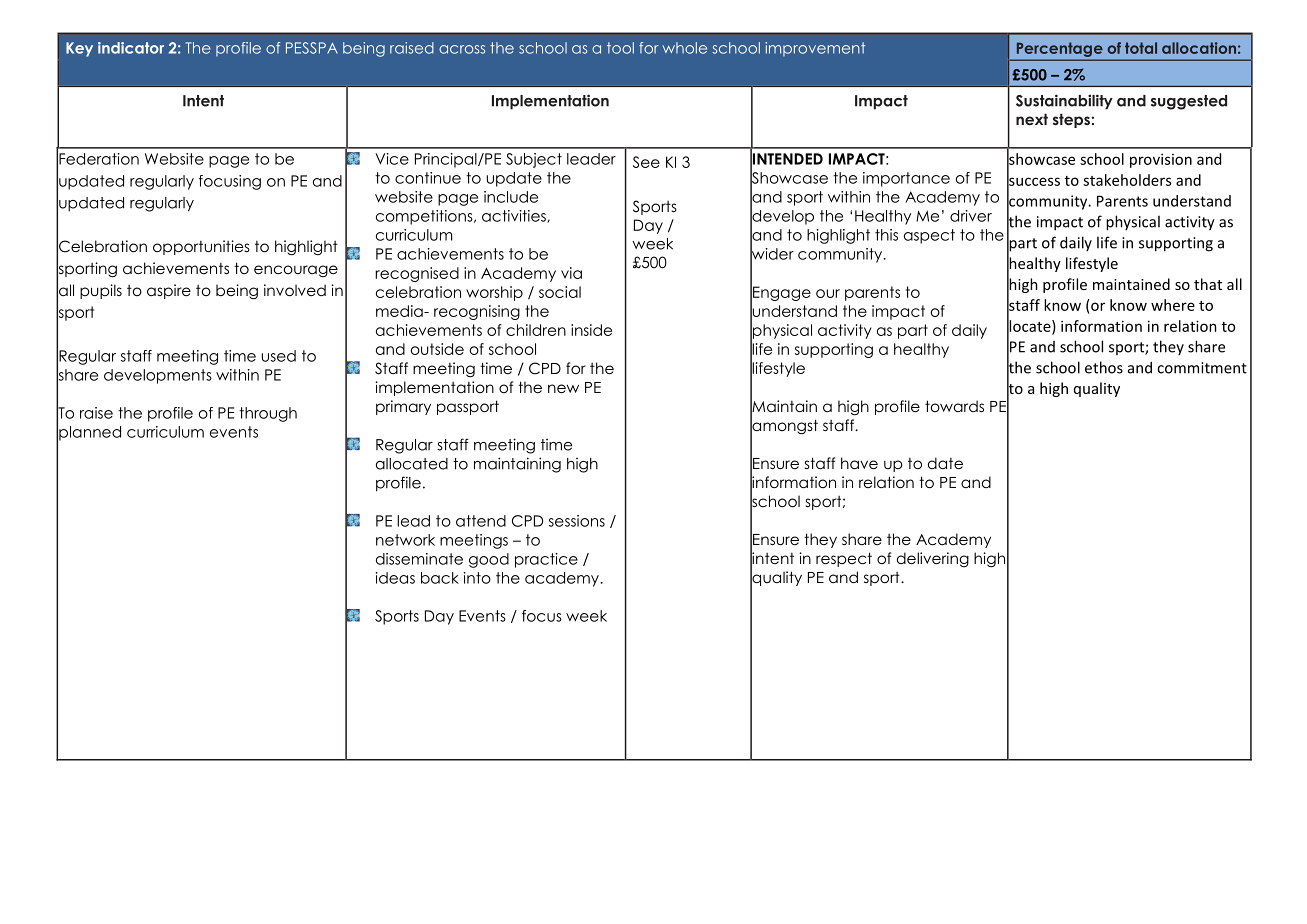 The image size is (1307, 924). What do you see at coordinates (395, 578) in the document?
I see `ideas` at bounding box center [395, 578].
